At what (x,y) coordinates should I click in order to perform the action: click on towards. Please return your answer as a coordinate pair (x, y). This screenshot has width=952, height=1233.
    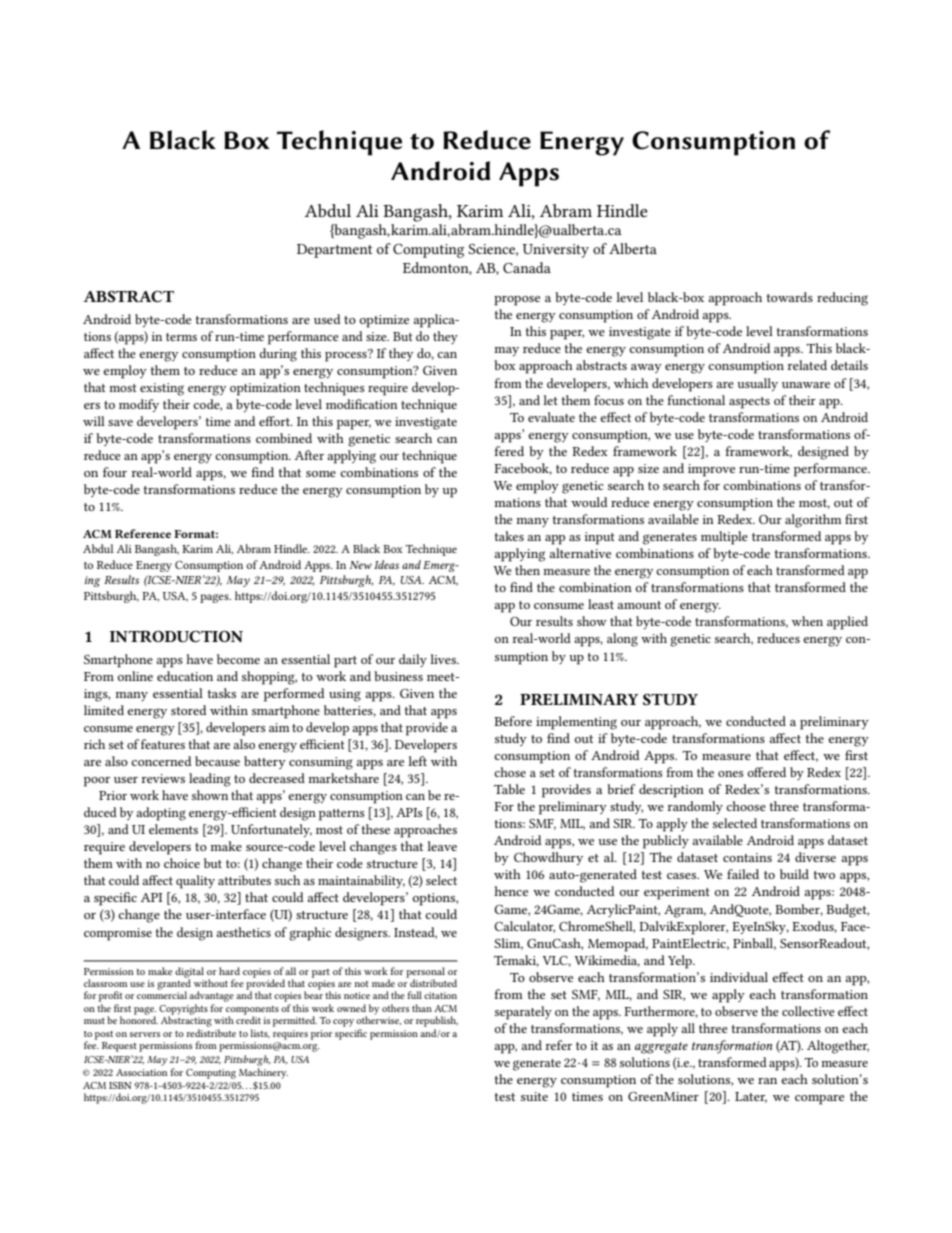
    Looking at the image, I should click on (790, 297).
